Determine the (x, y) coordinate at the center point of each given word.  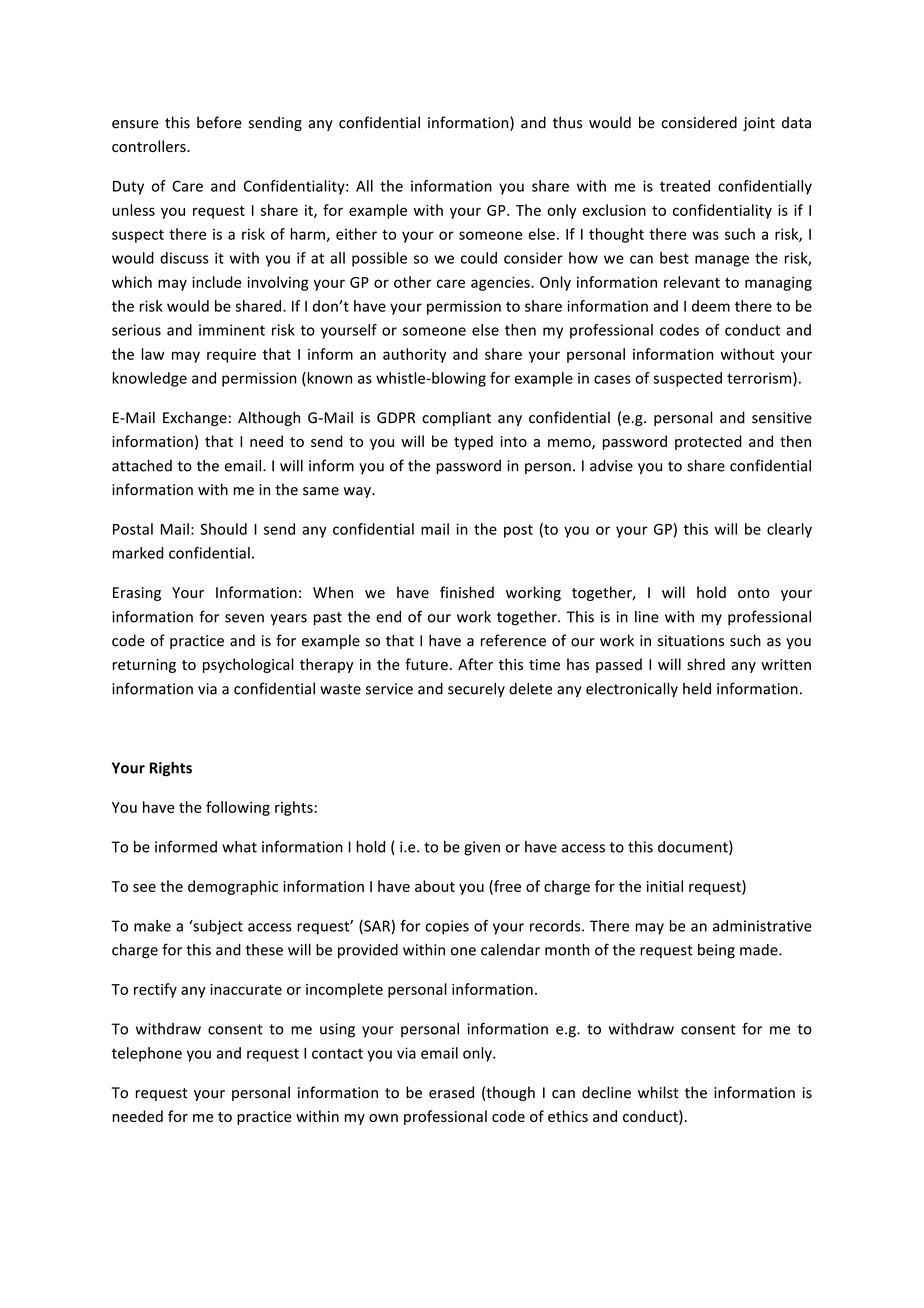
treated (685, 186)
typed (473, 442)
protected (708, 442)
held (697, 688)
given (482, 848)
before (219, 122)
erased (451, 1092)
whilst (658, 1092)
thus (567, 122)
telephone (147, 1054)
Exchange (195, 418)
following (238, 808)
